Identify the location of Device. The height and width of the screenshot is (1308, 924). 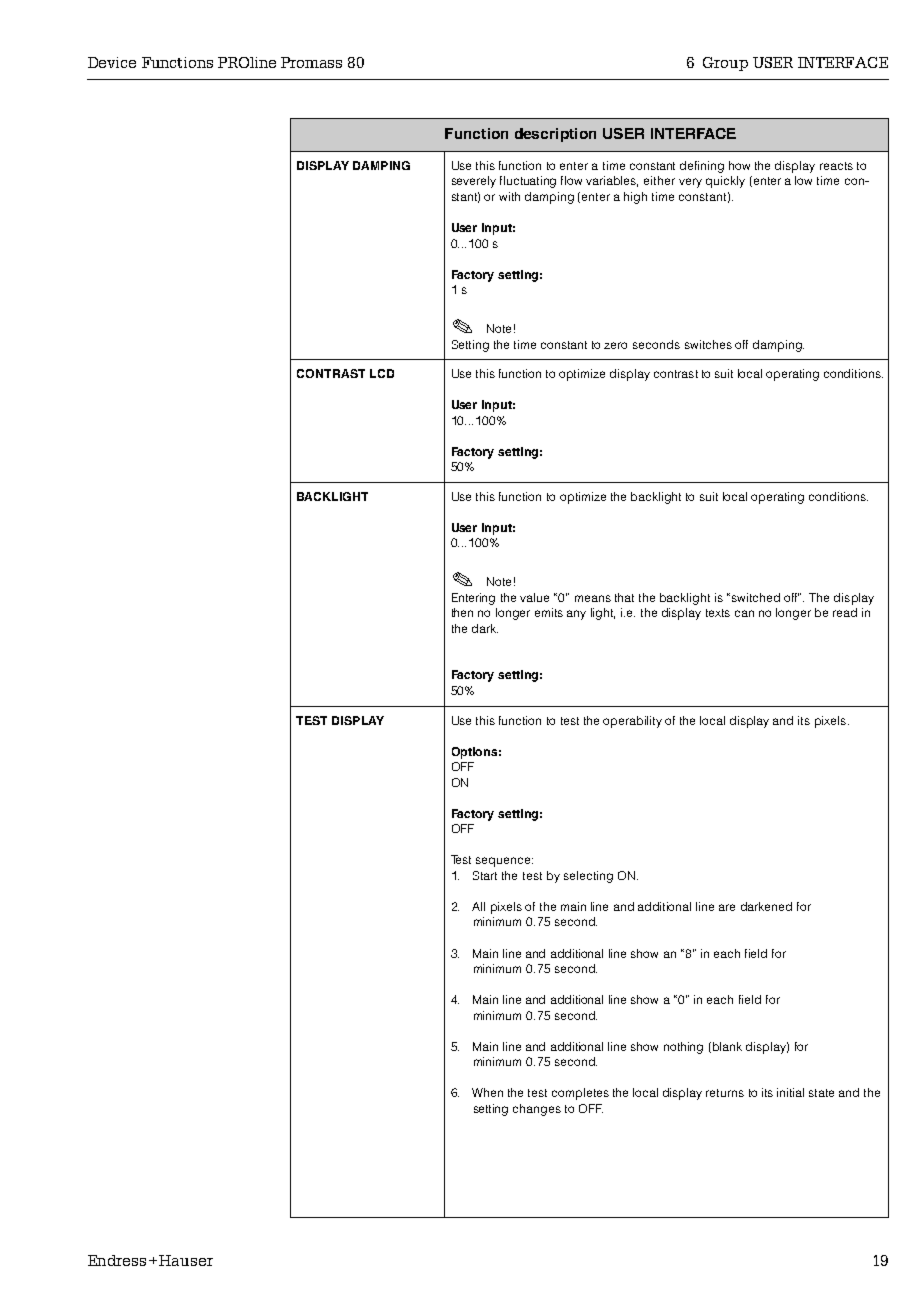
(112, 62).
